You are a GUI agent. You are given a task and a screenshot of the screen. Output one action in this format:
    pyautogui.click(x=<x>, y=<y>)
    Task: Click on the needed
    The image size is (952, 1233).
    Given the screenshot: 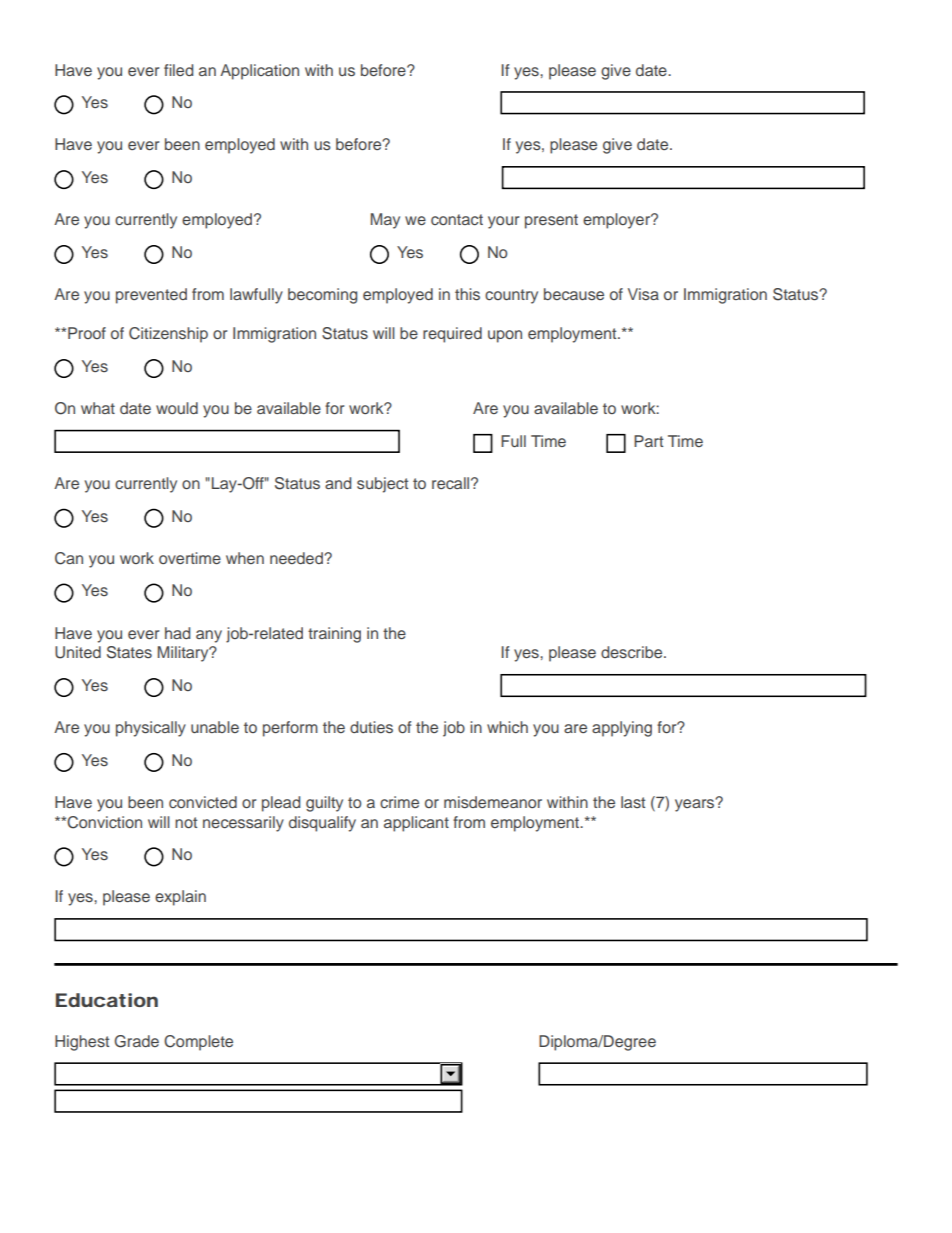 What is the action you would take?
    pyautogui.click(x=297, y=558)
